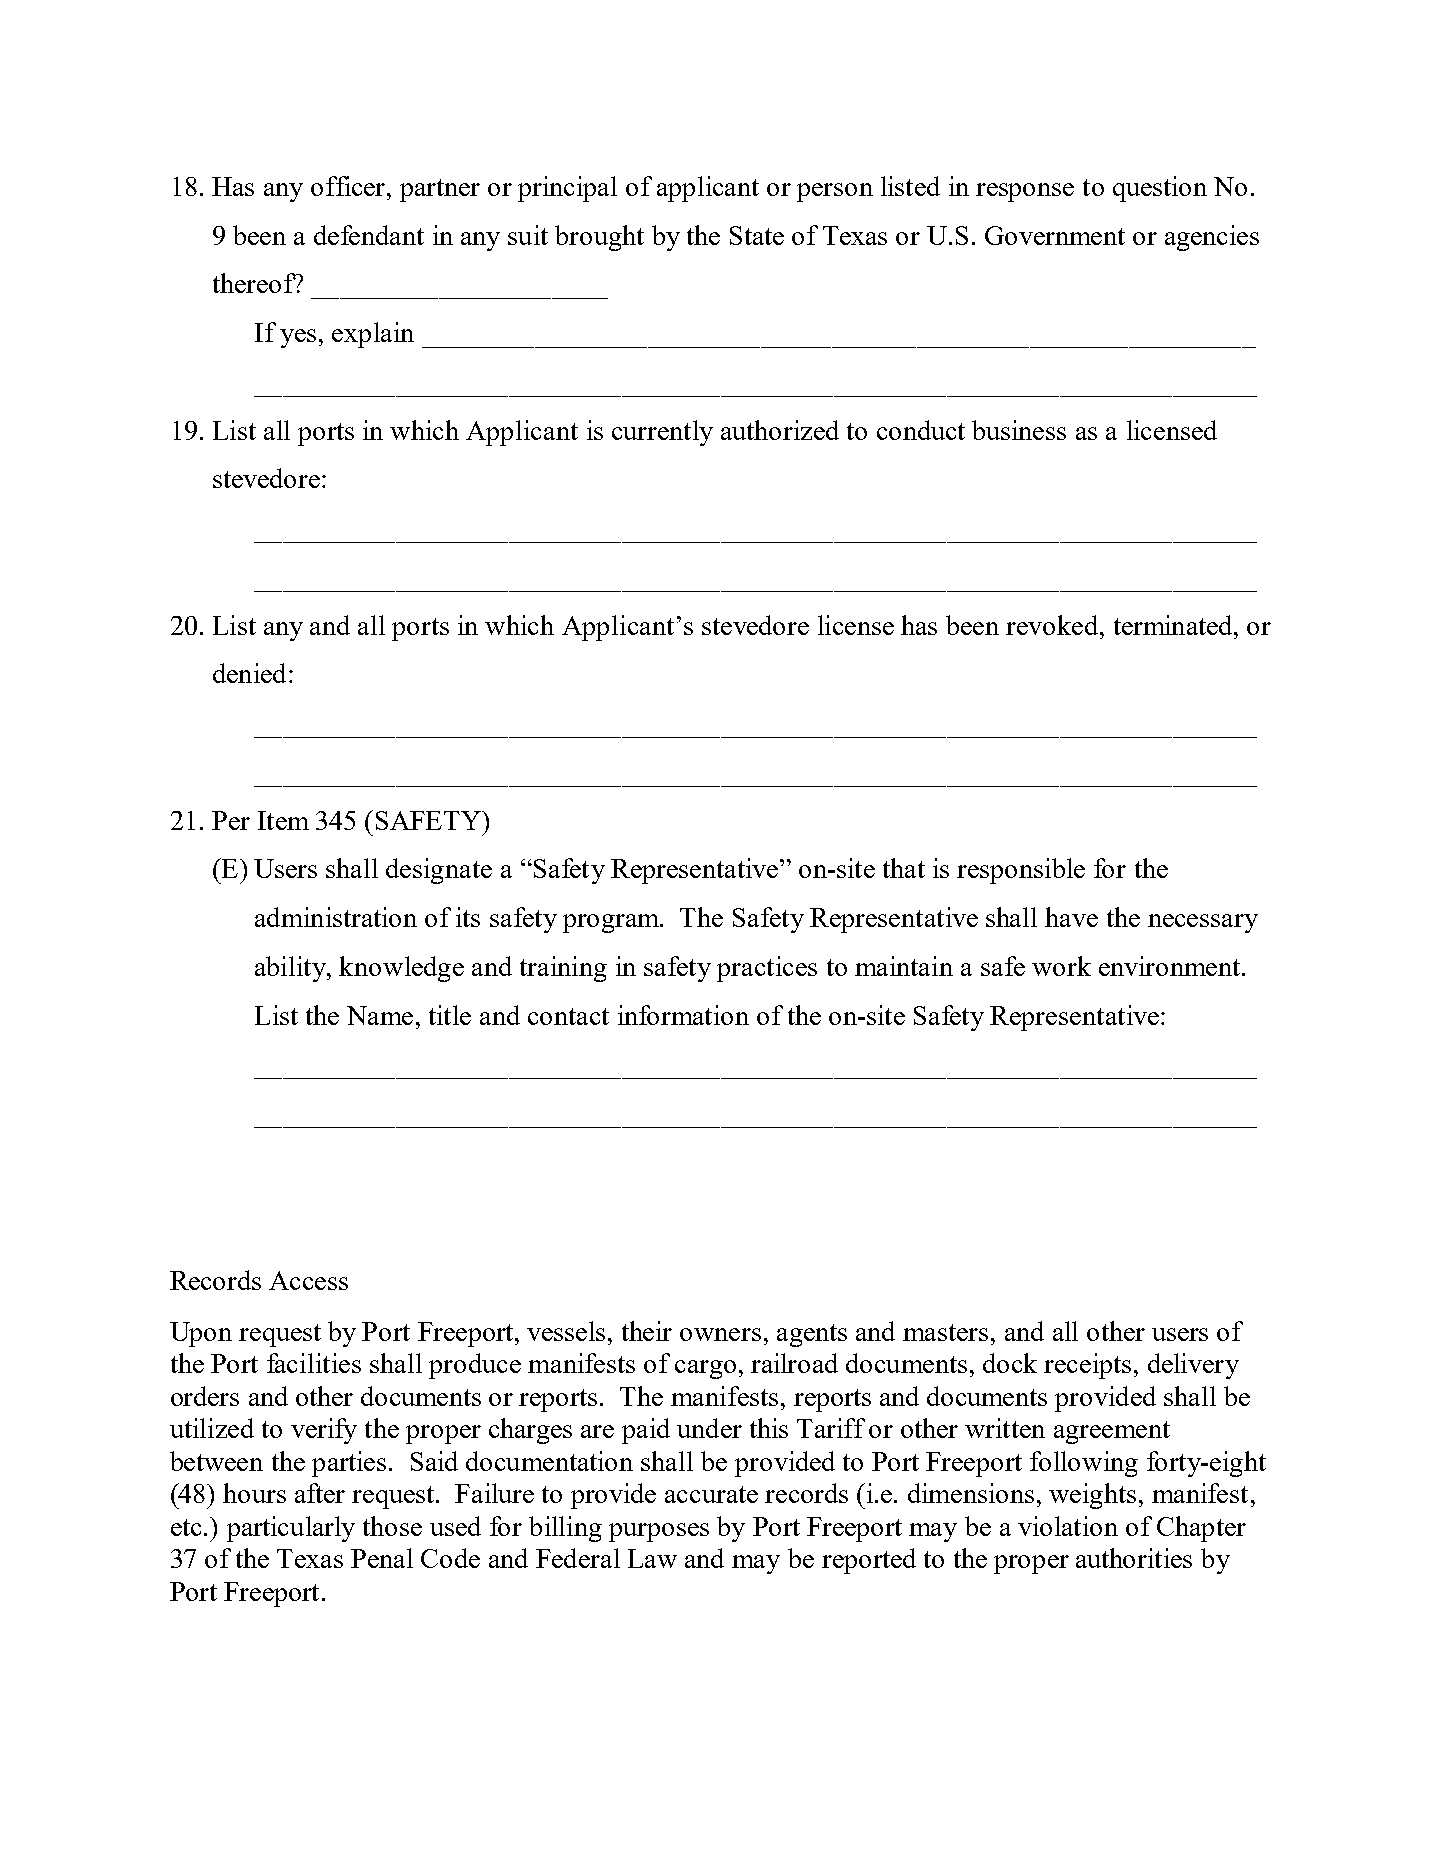 The height and width of the image is (1865, 1441). Describe the element at coordinates (1055, 235) in the image. I see `Government` at that location.
